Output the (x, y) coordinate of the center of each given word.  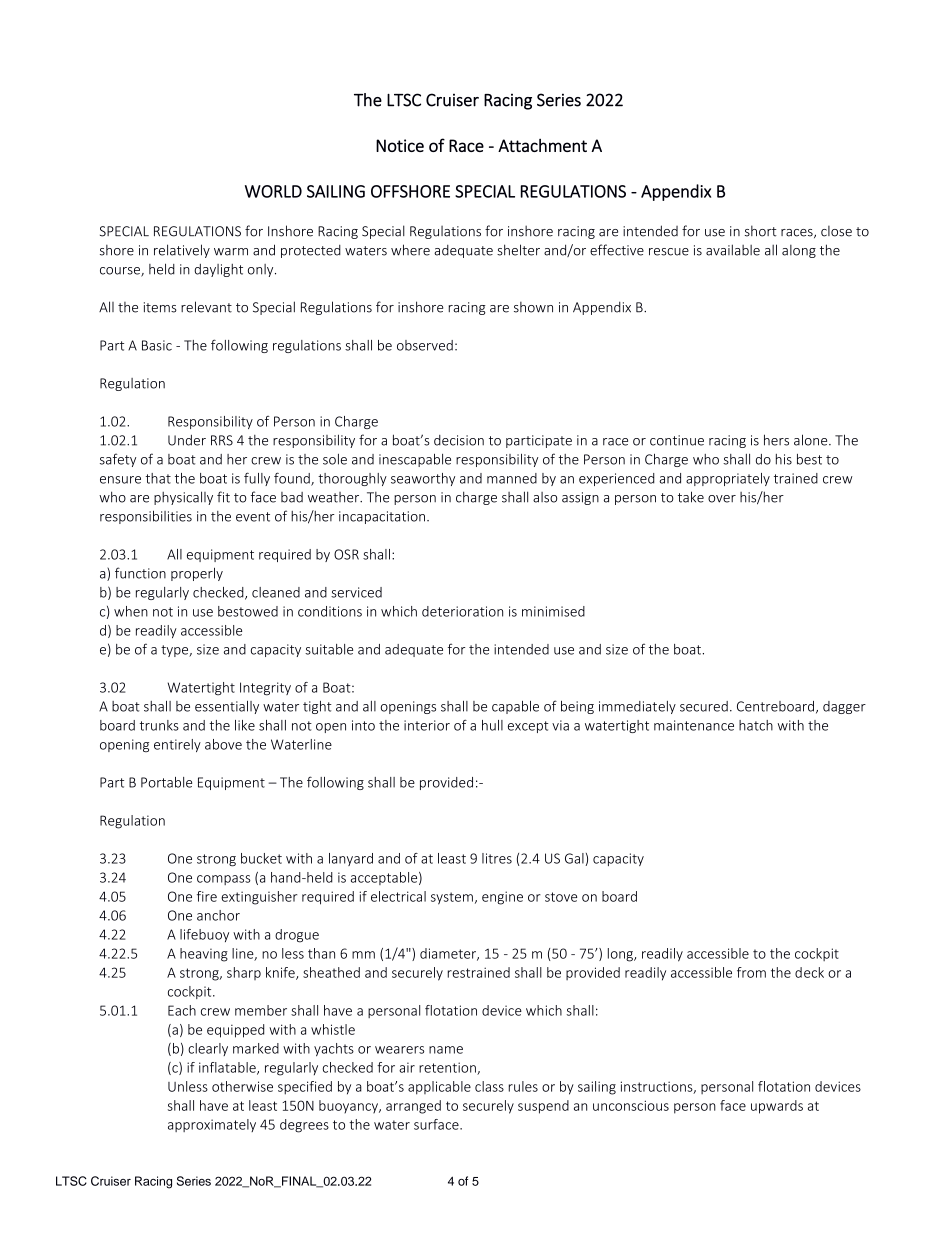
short (761, 231)
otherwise (242, 1086)
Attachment (542, 145)
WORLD (273, 191)
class (489, 1086)
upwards (777, 1107)
